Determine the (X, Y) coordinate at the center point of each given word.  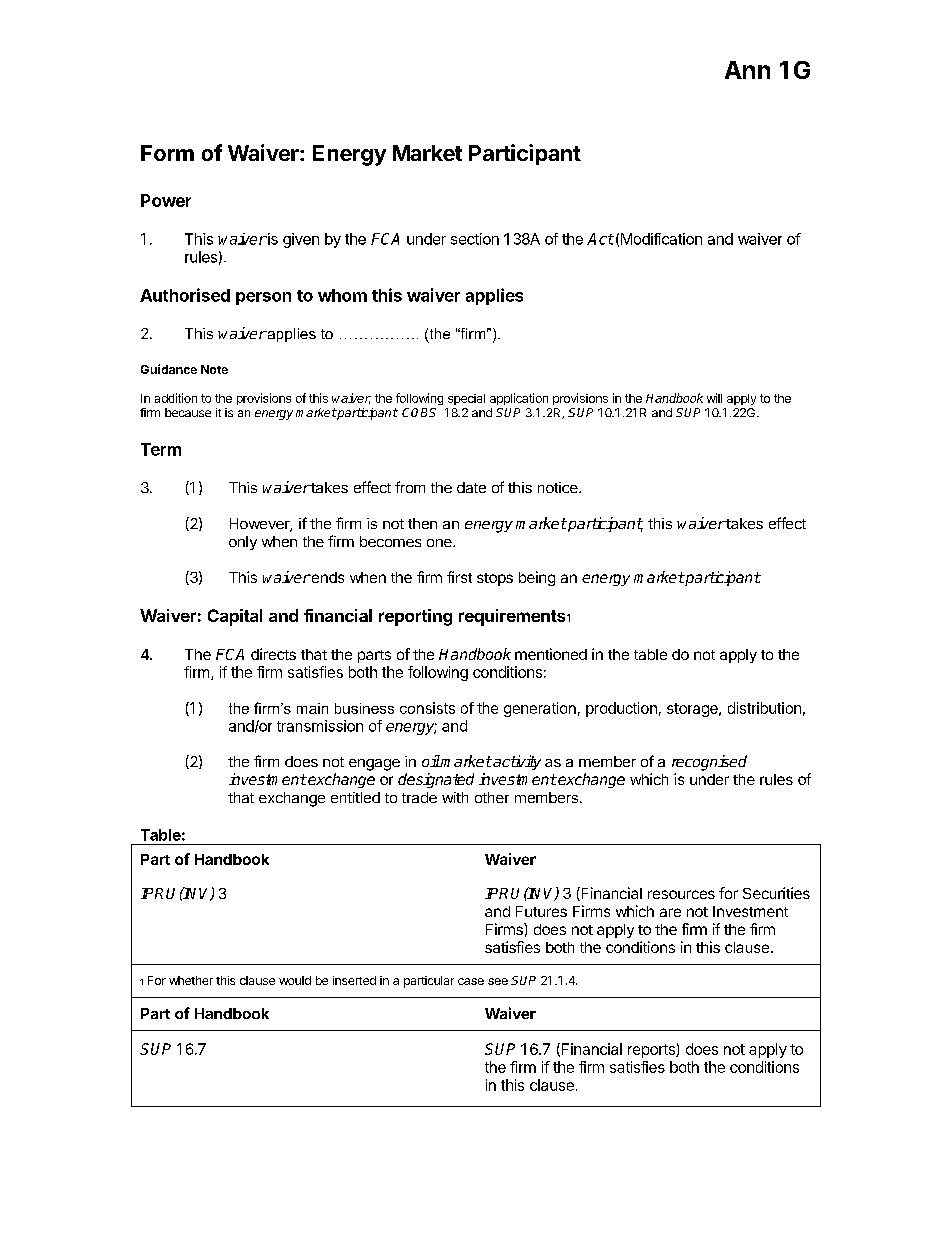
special (466, 399)
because (188, 412)
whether (191, 980)
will (714, 398)
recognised (709, 763)
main (312, 708)
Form (167, 153)
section (475, 239)
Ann (747, 70)
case (471, 981)
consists (427, 708)
